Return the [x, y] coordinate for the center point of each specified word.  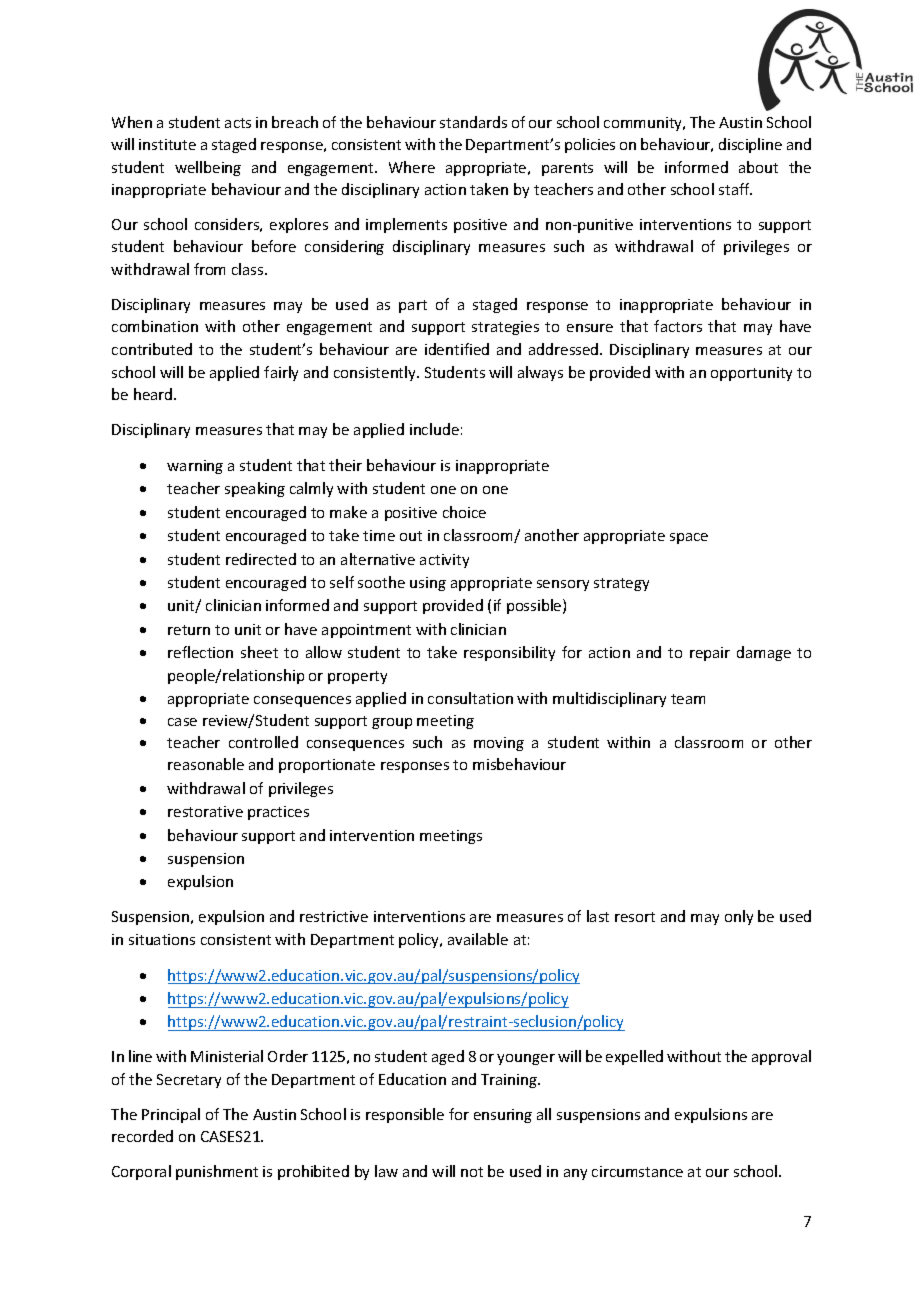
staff [735, 189]
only [739, 917]
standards [473, 122]
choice [464, 512]
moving [499, 744]
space [689, 538]
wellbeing [208, 168]
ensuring [503, 1116]
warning [195, 467]
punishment [217, 1172]
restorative [205, 811]
